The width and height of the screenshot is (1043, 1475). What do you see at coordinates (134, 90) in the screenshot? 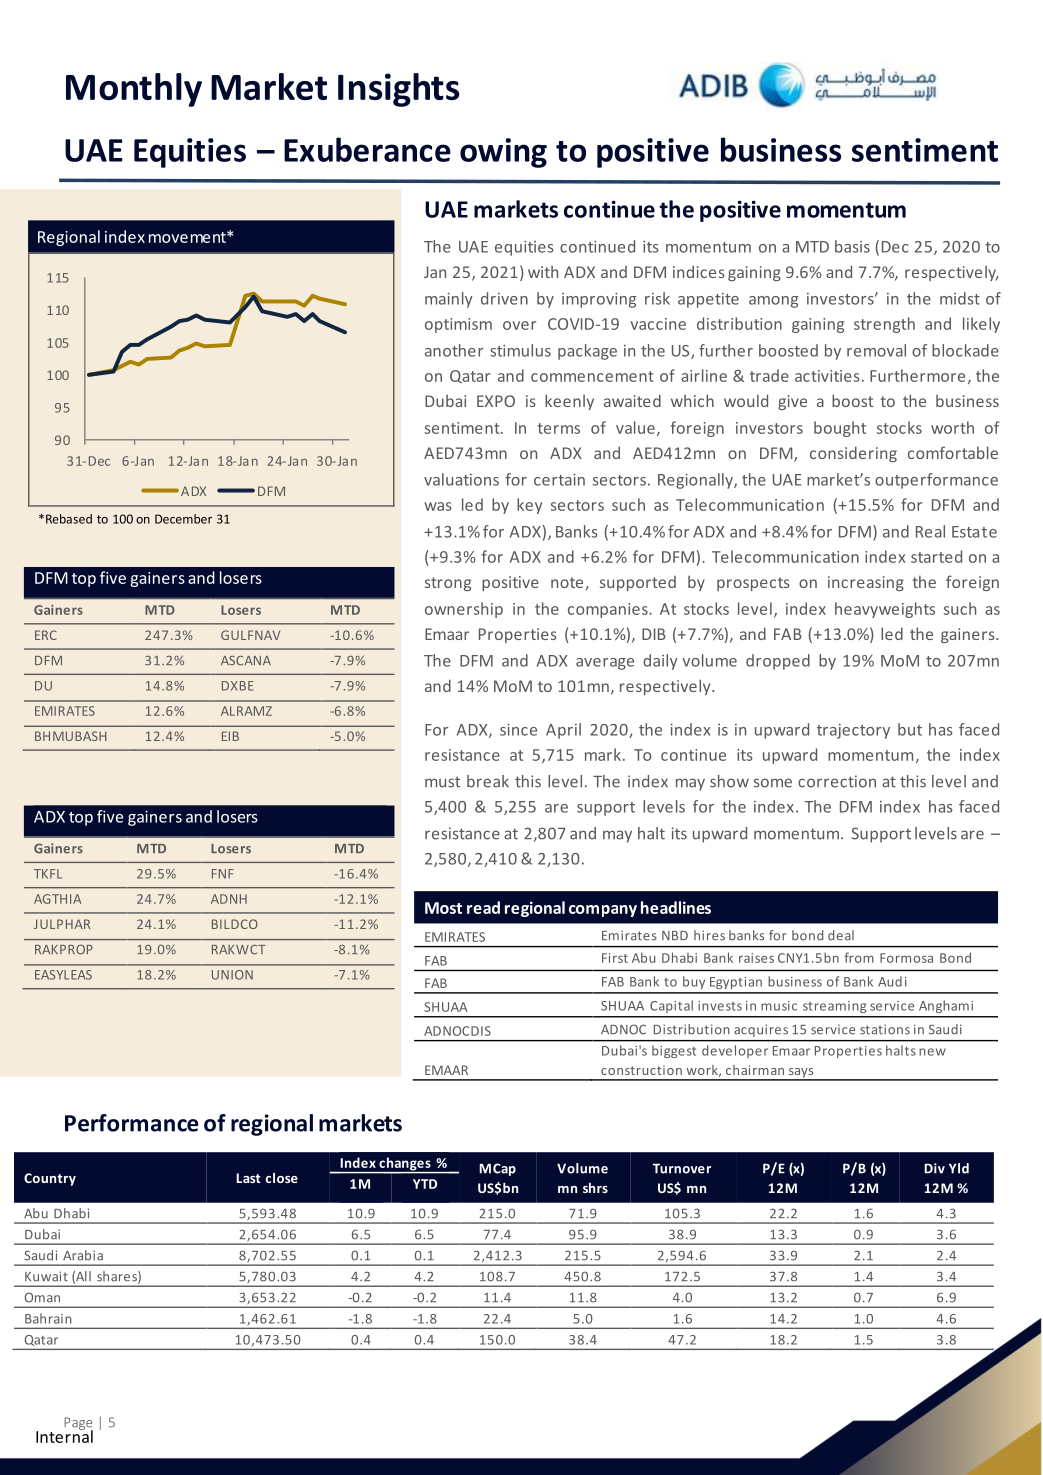
I see `Monthly` at bounding box center [134, 90].
